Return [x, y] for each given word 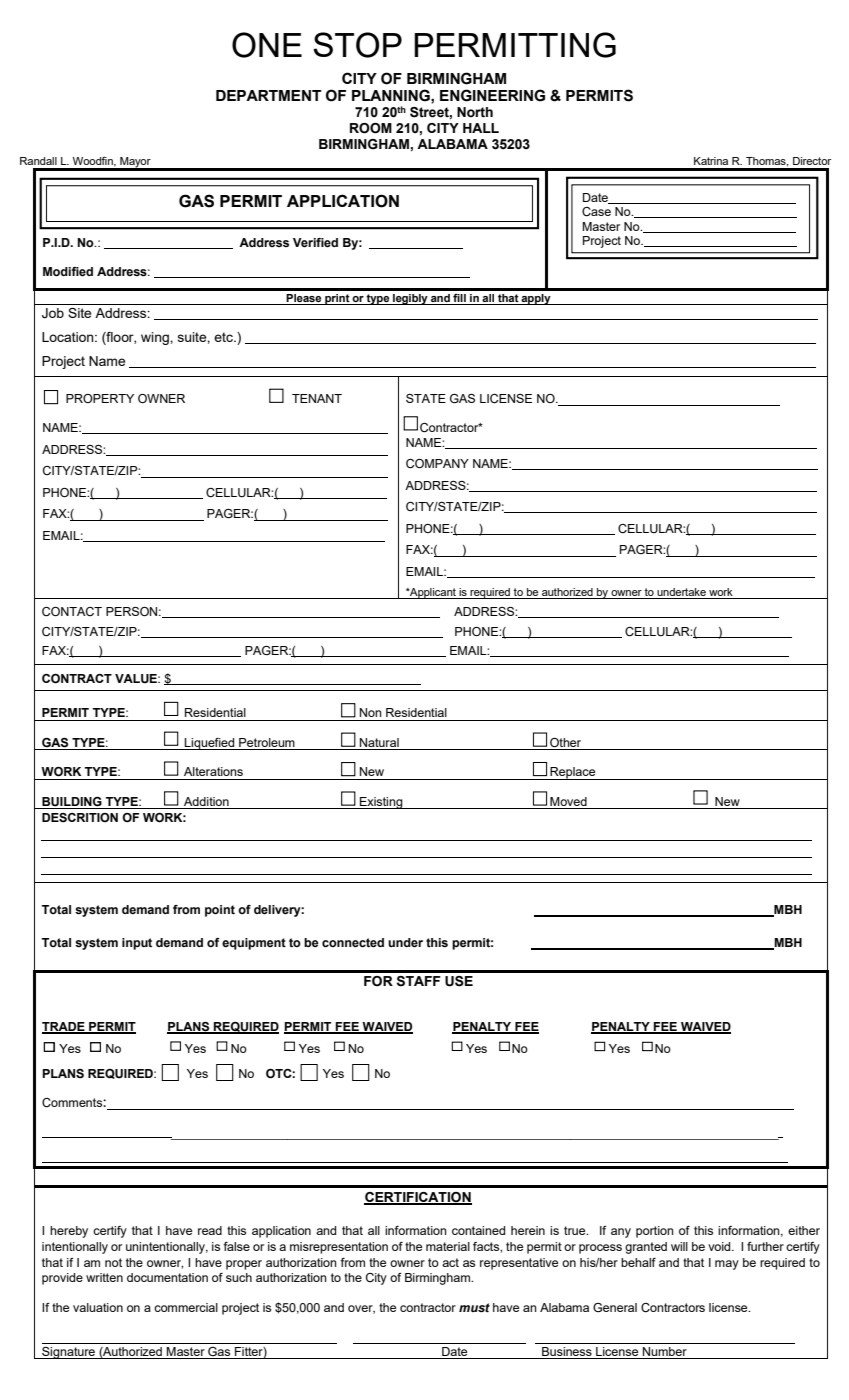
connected [353, 943]
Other [565, 742]
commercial [186, 1307]
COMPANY [437, 464]
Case [596, 212]
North [475, 112]
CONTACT [72, 612]
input [137, 944]
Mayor [135, 163]
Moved [568, 801]
